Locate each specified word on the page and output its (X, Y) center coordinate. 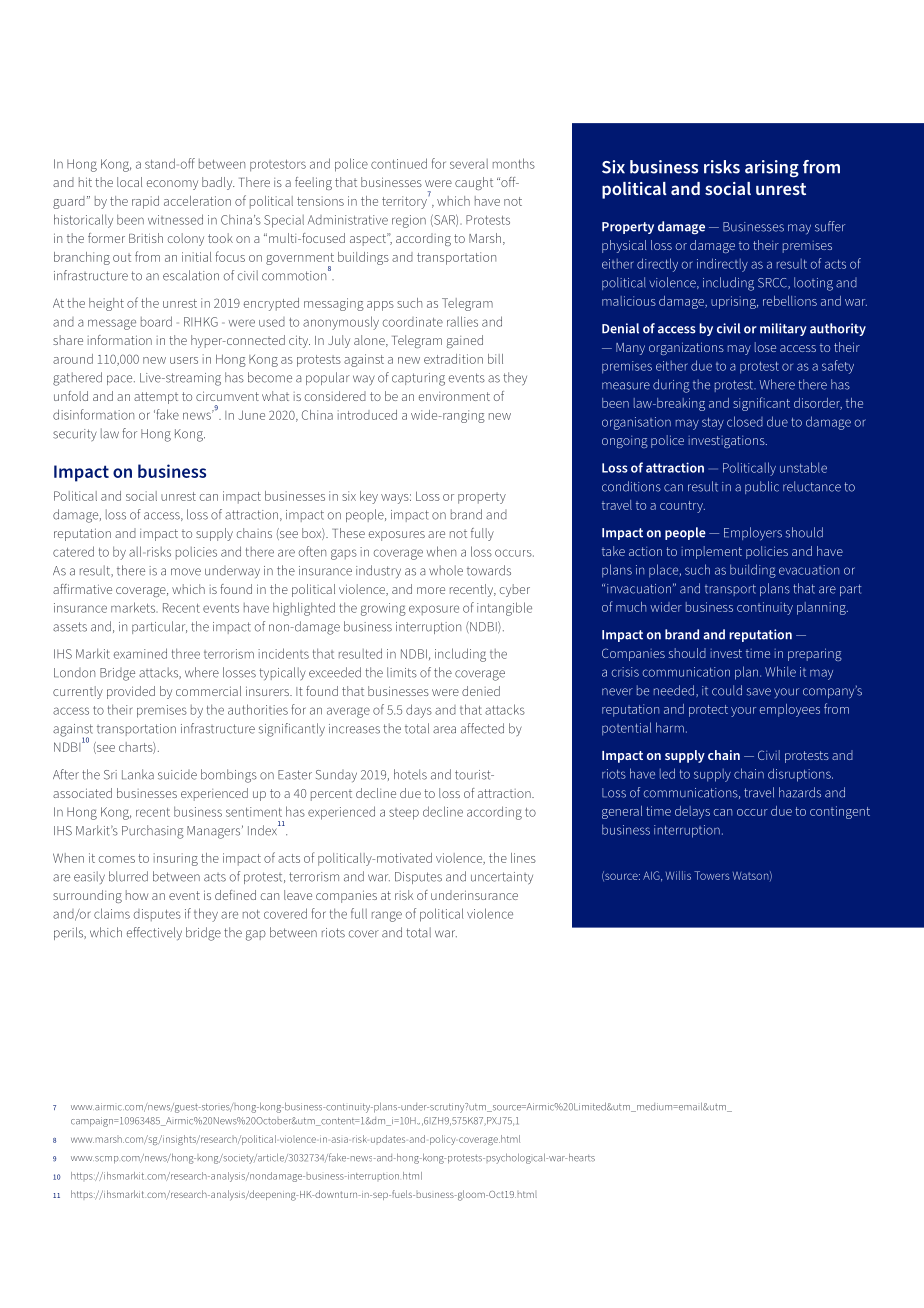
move (186, 572)
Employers (753, 534)
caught (474, 183)
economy (172, 185)
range (387, 916)
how (137, 895)
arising (772, 169)
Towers (712, 875)
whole (446, 570)
